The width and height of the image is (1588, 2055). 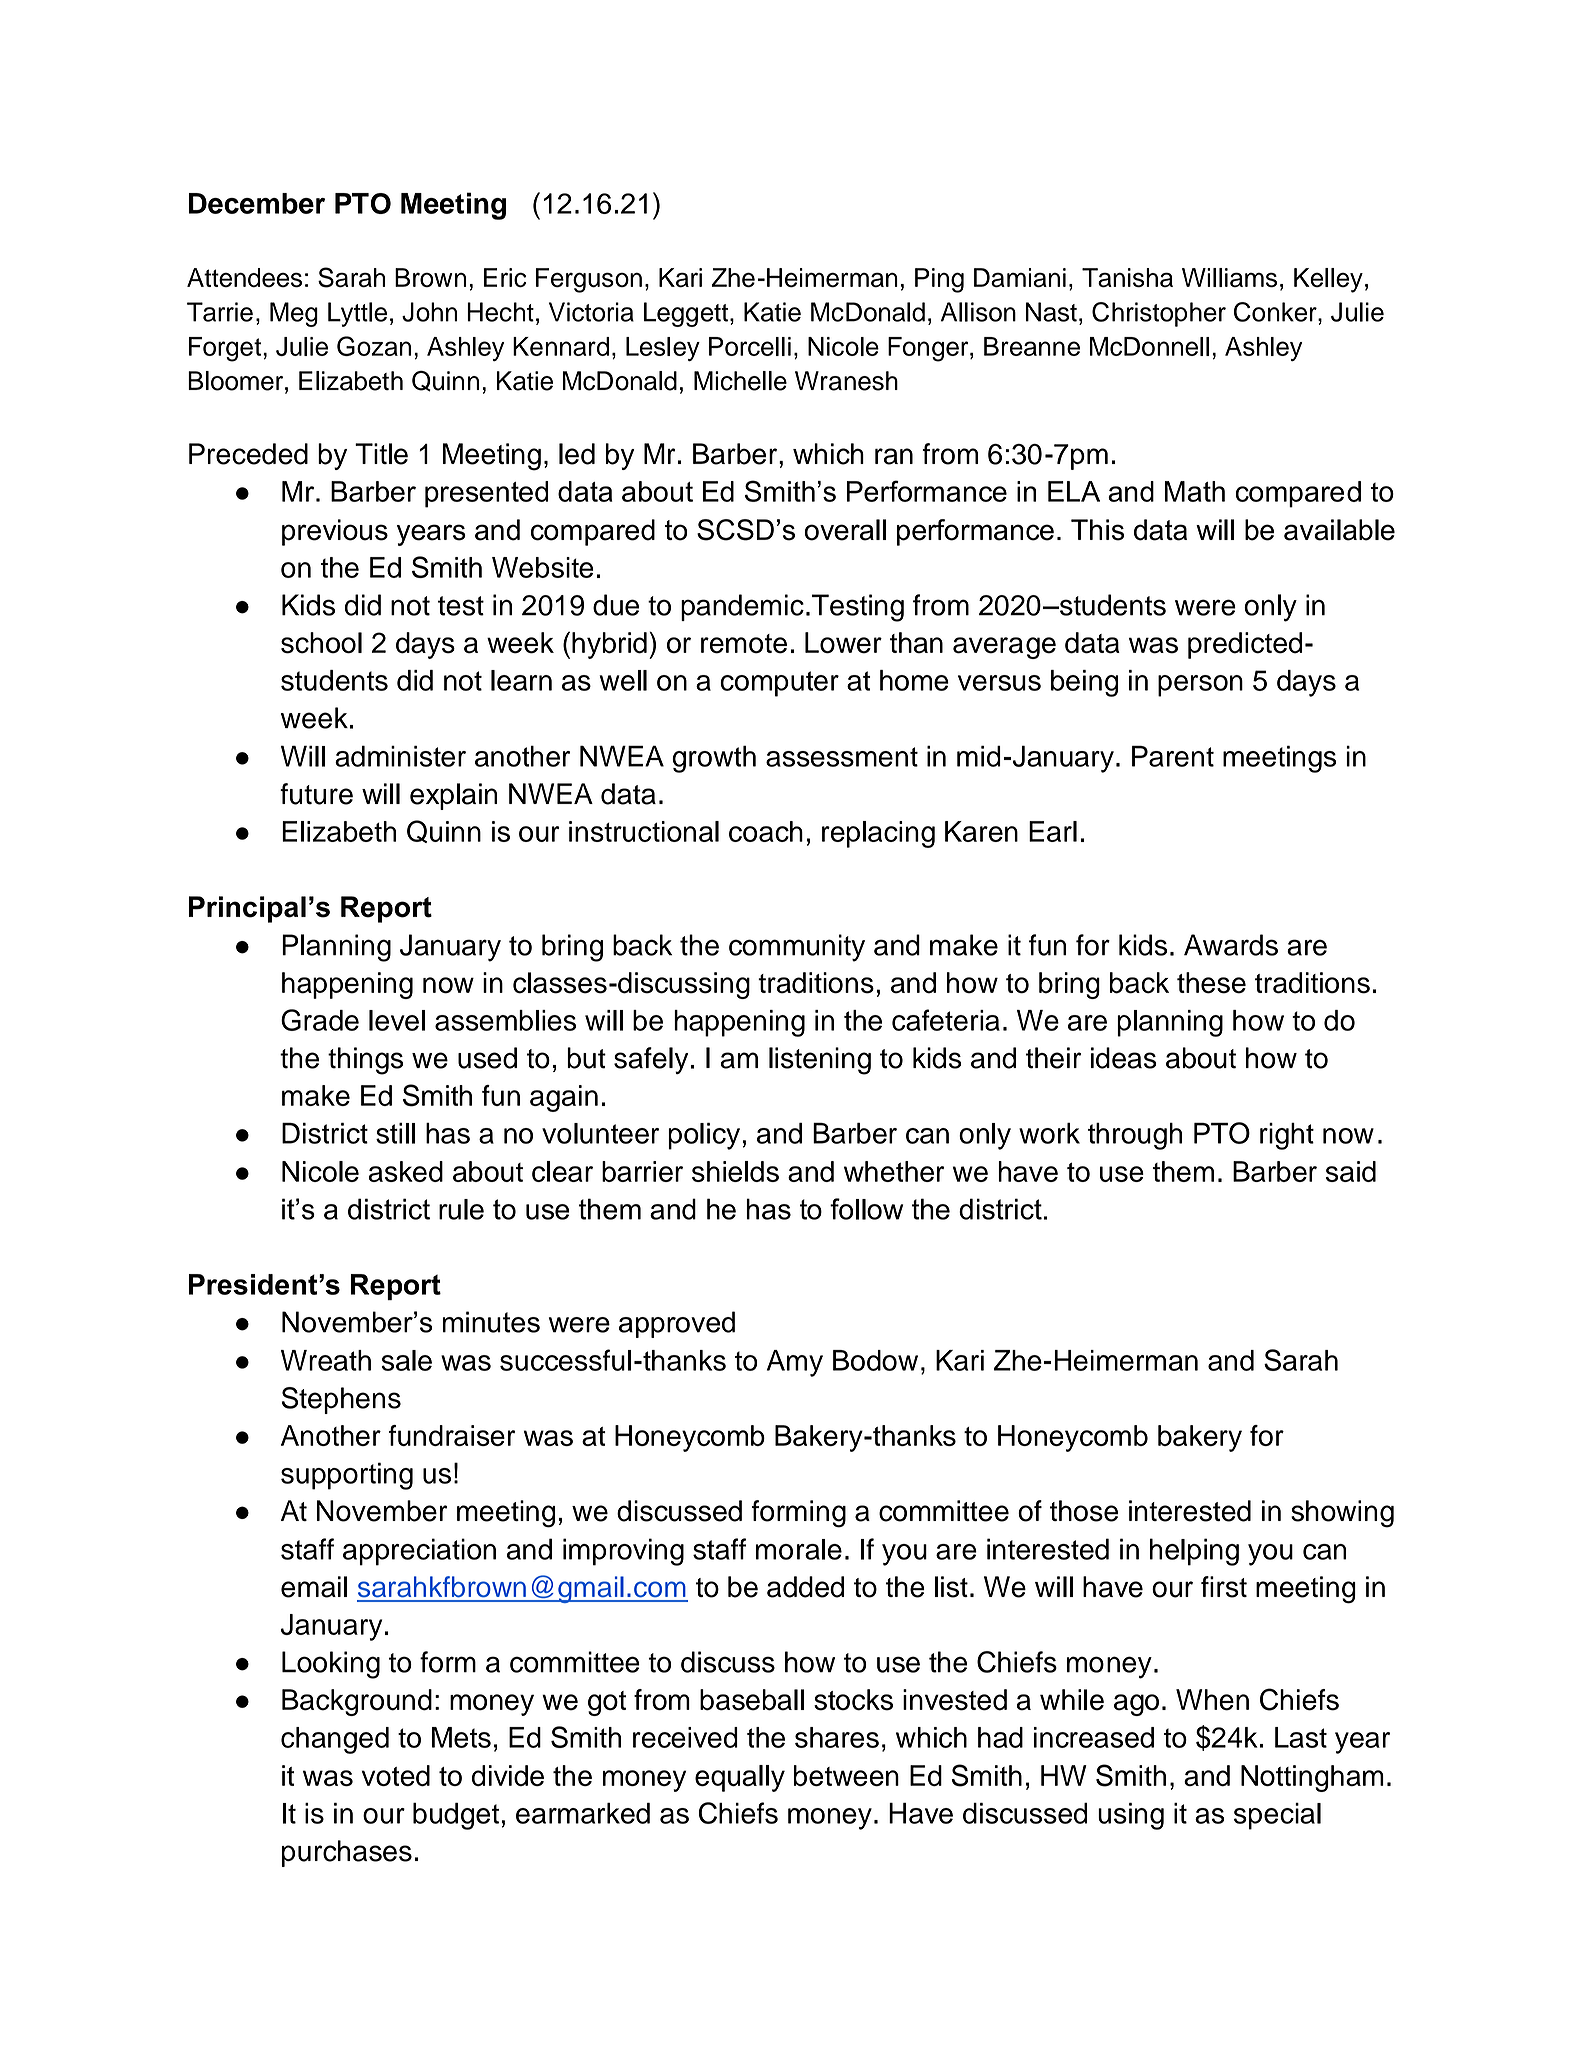 I want to click on Leggett, so click(x=686, y=314).
